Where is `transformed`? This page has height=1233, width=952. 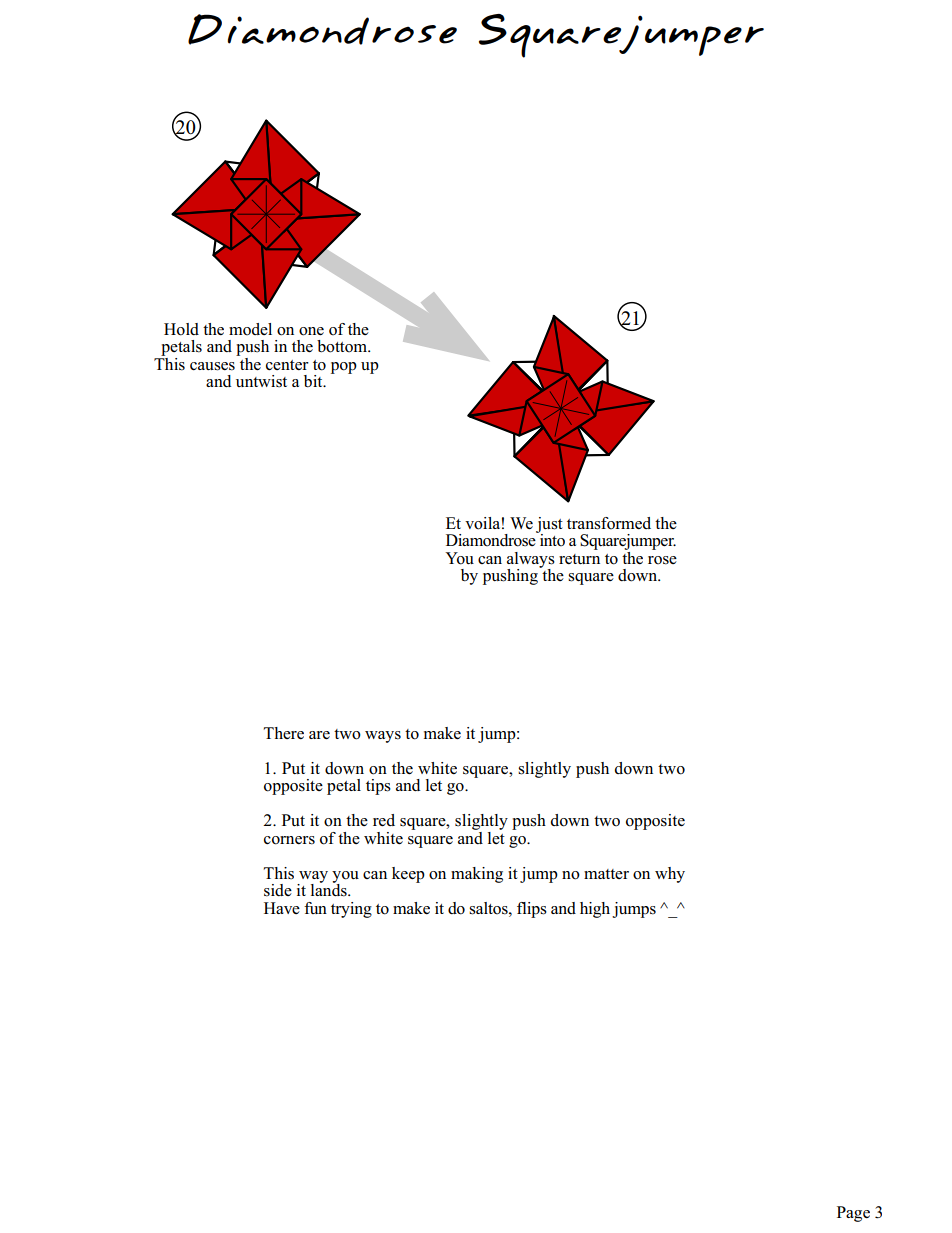 transformed is located at coordinates (609, 523).
